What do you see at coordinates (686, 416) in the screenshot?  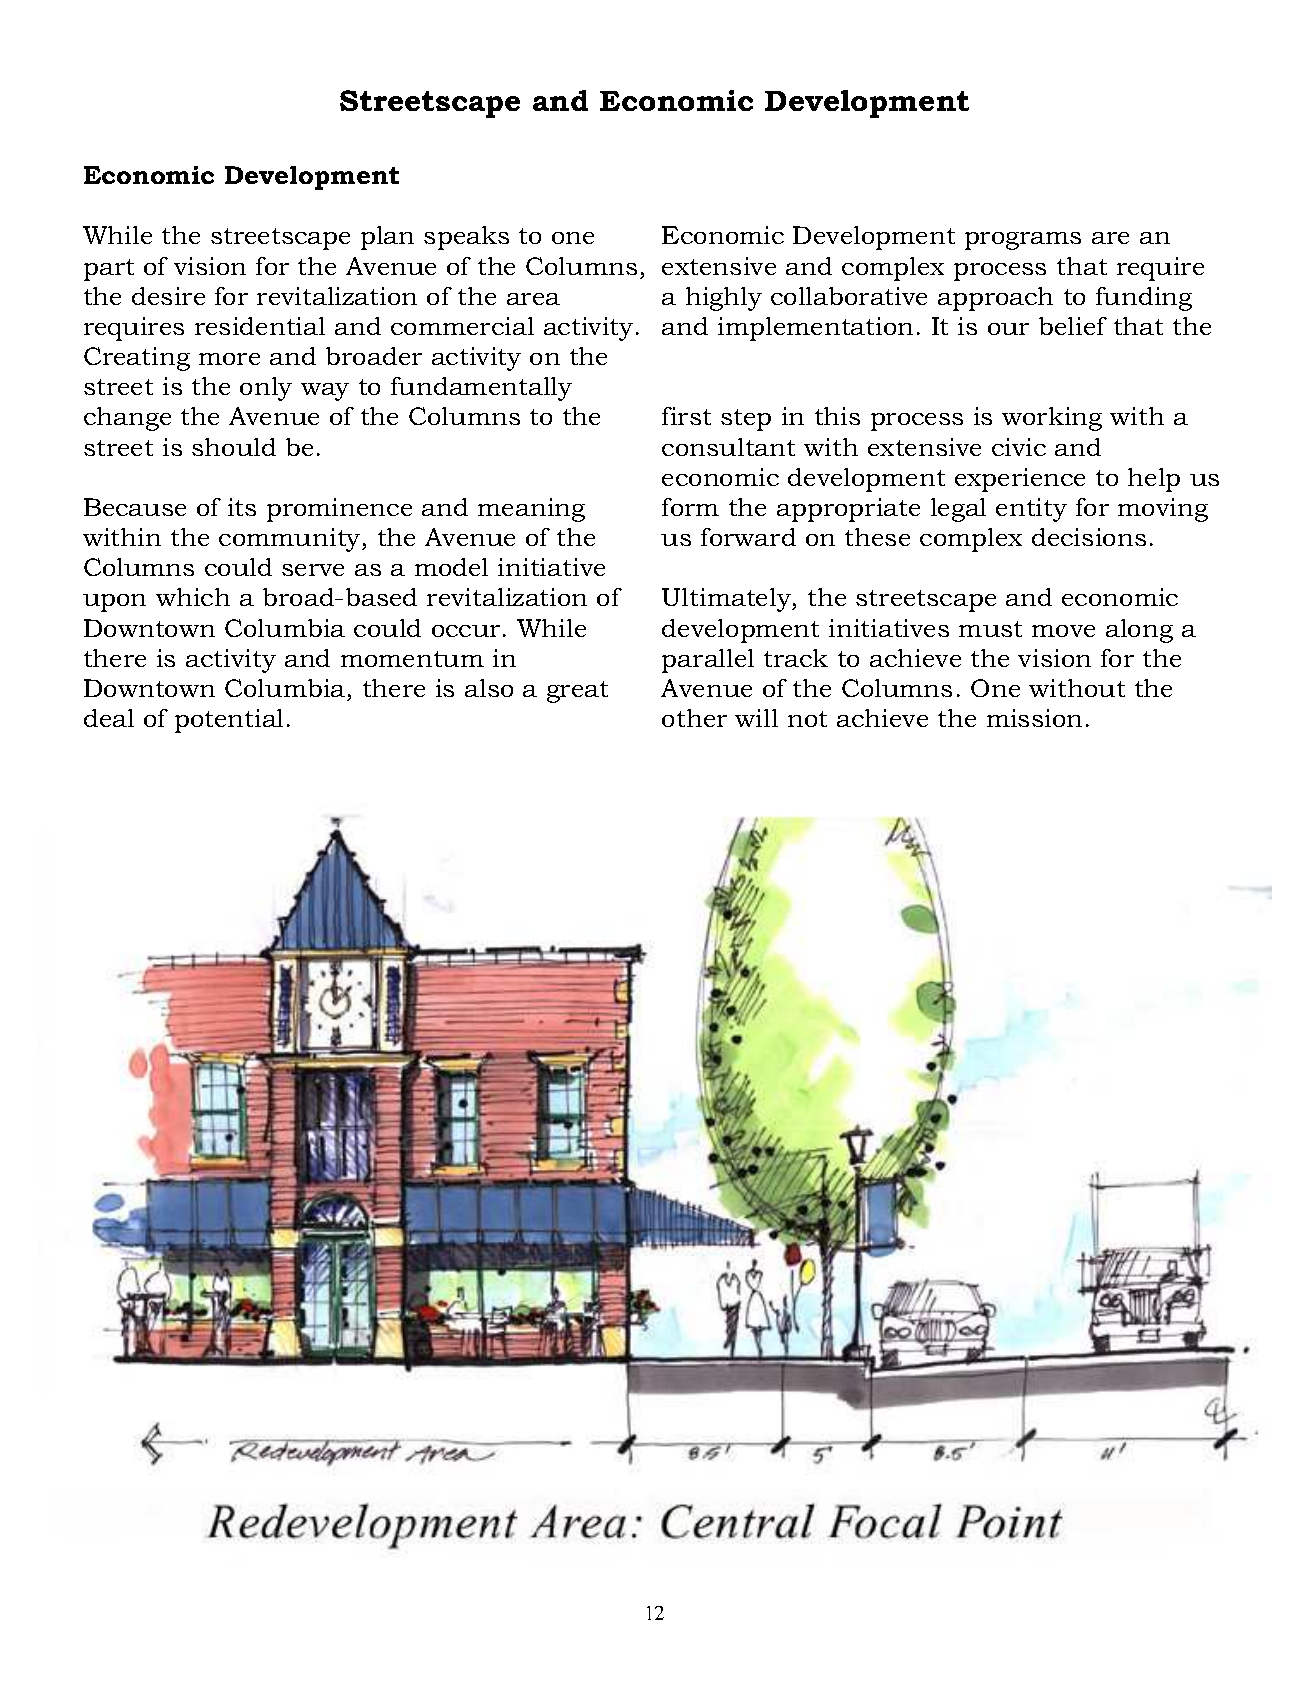 I see `first` at bounding box center [686, 416].
